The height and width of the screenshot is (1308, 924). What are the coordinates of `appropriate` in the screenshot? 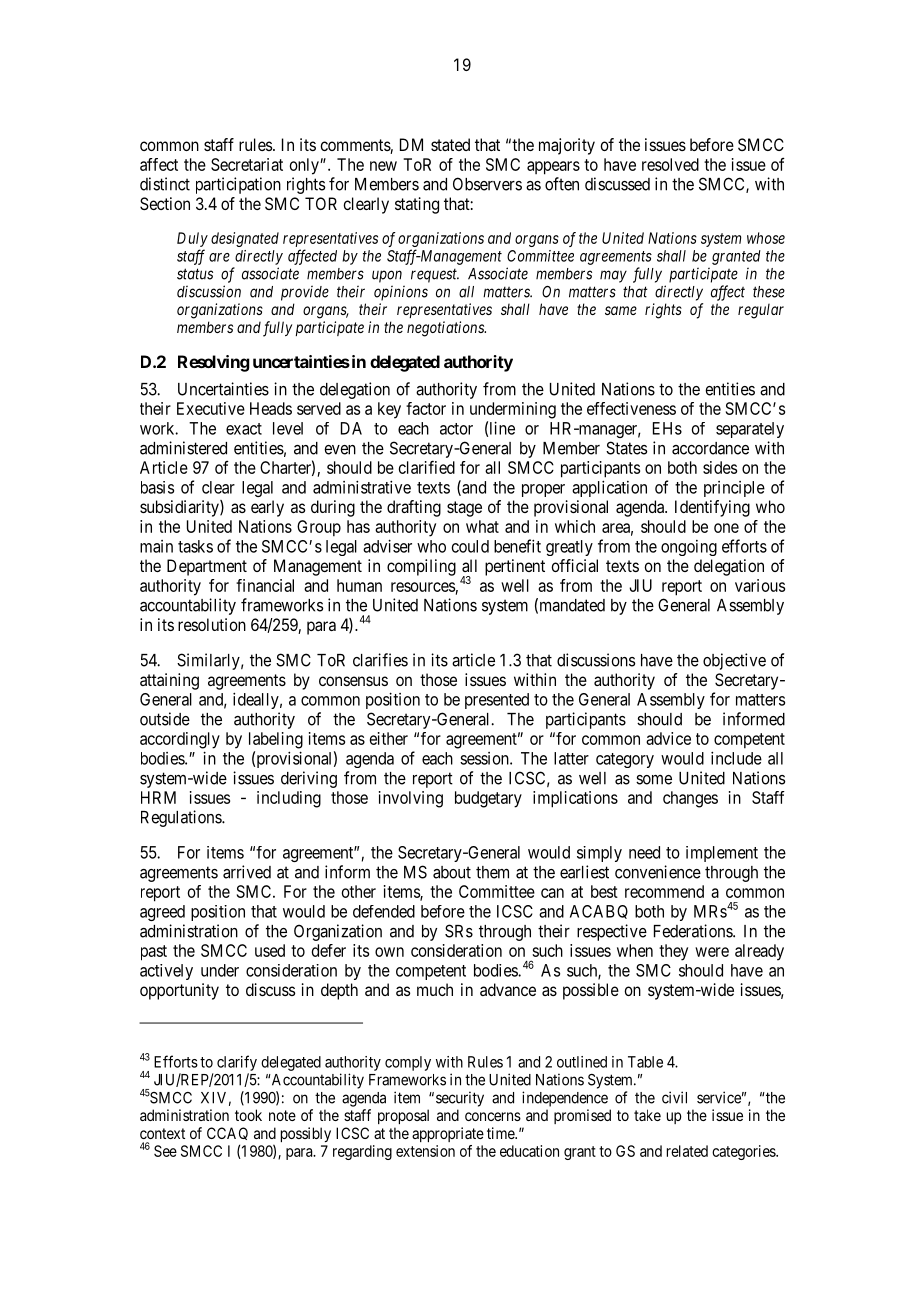 It's located at (448, 1134).
